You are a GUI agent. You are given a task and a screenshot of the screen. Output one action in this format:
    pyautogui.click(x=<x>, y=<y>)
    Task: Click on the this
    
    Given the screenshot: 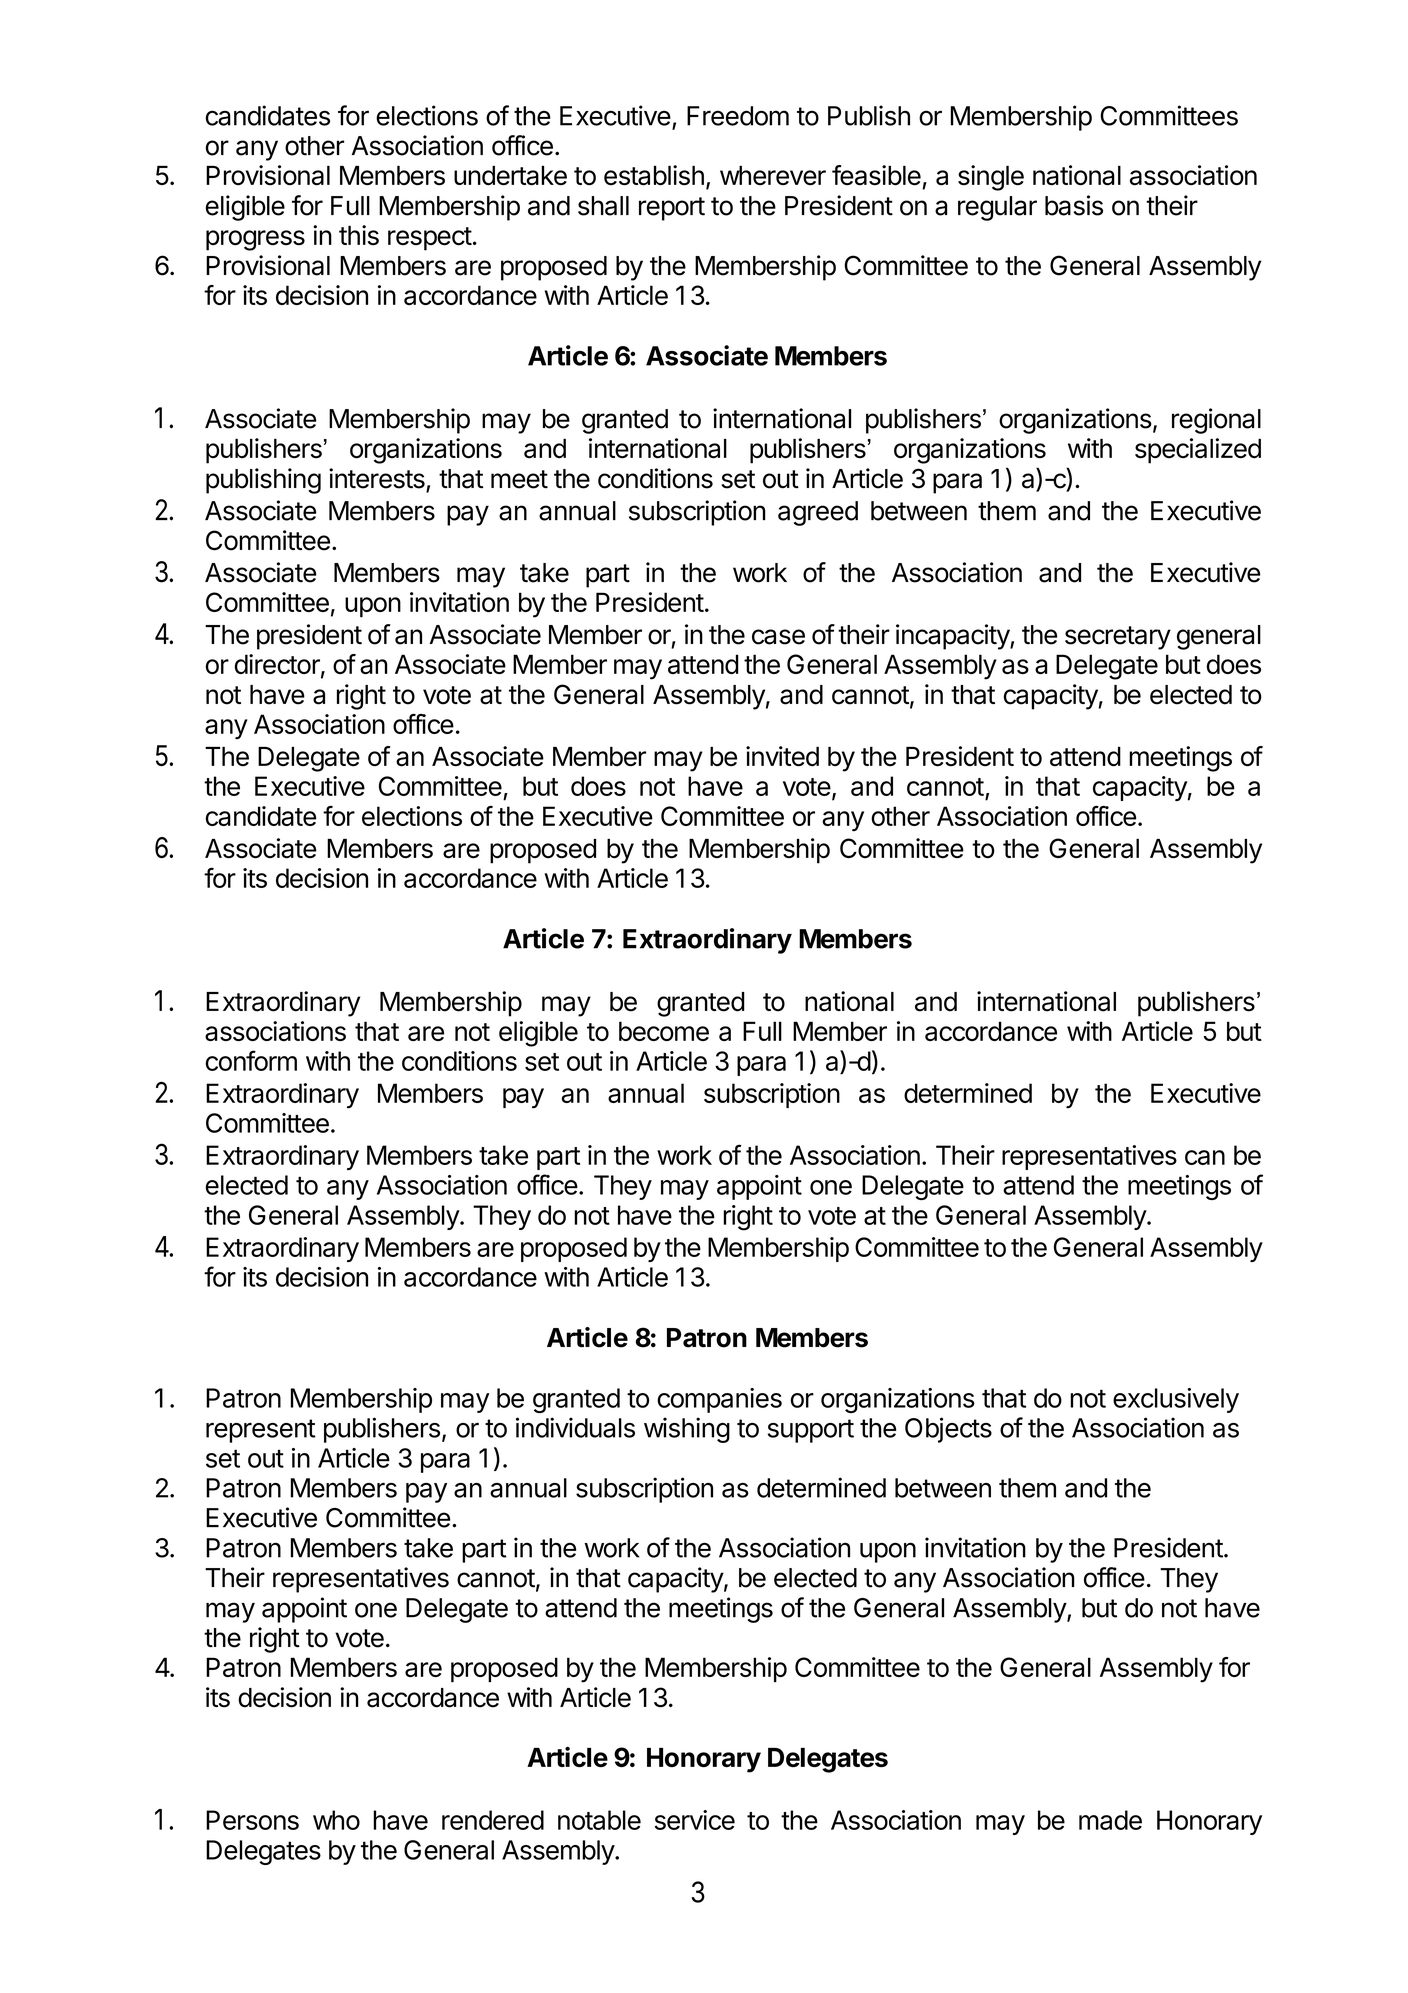 What is the action you would take?
    pyautogui.click(x=359, y=235)
